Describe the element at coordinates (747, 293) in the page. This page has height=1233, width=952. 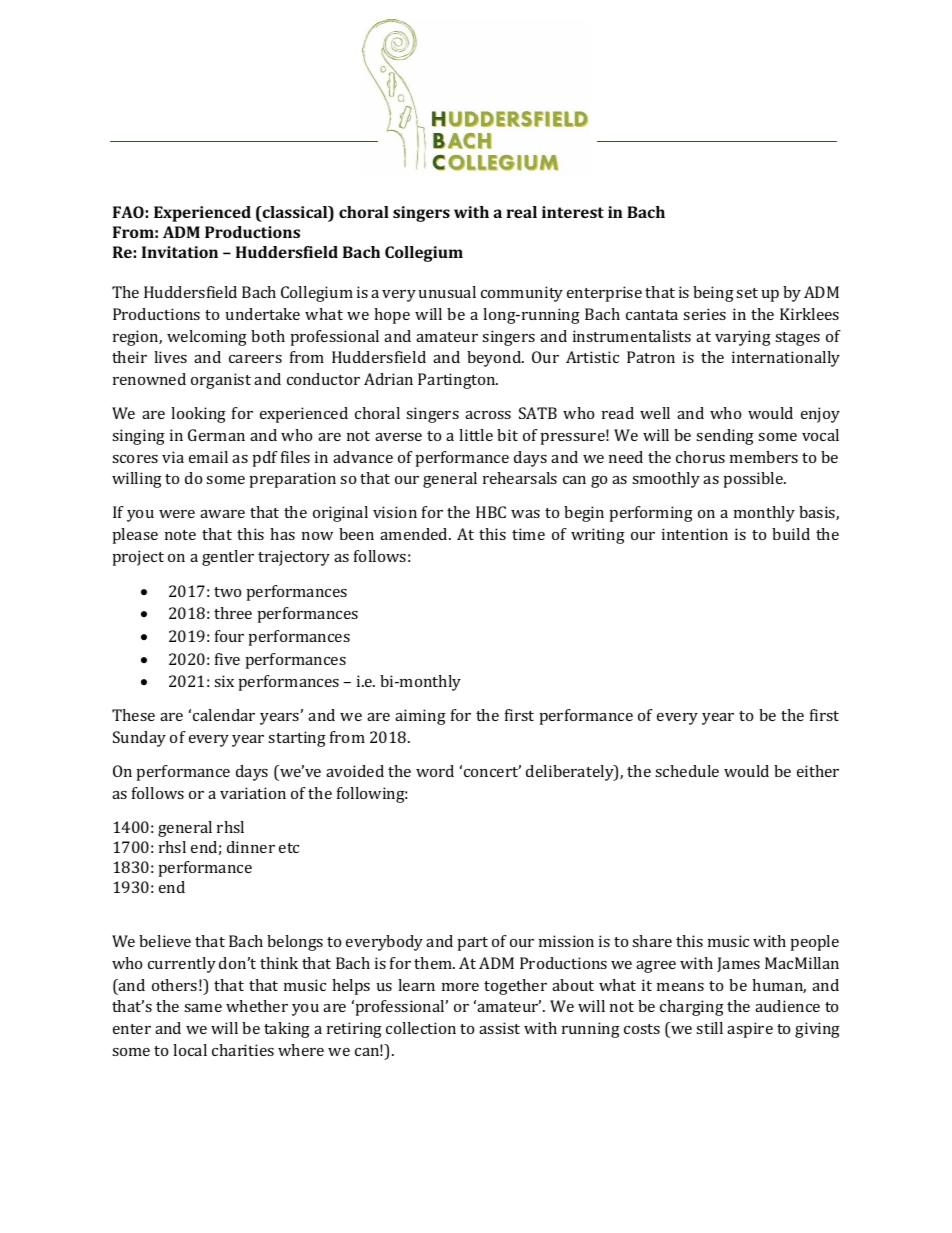
I see `set` at that location.
